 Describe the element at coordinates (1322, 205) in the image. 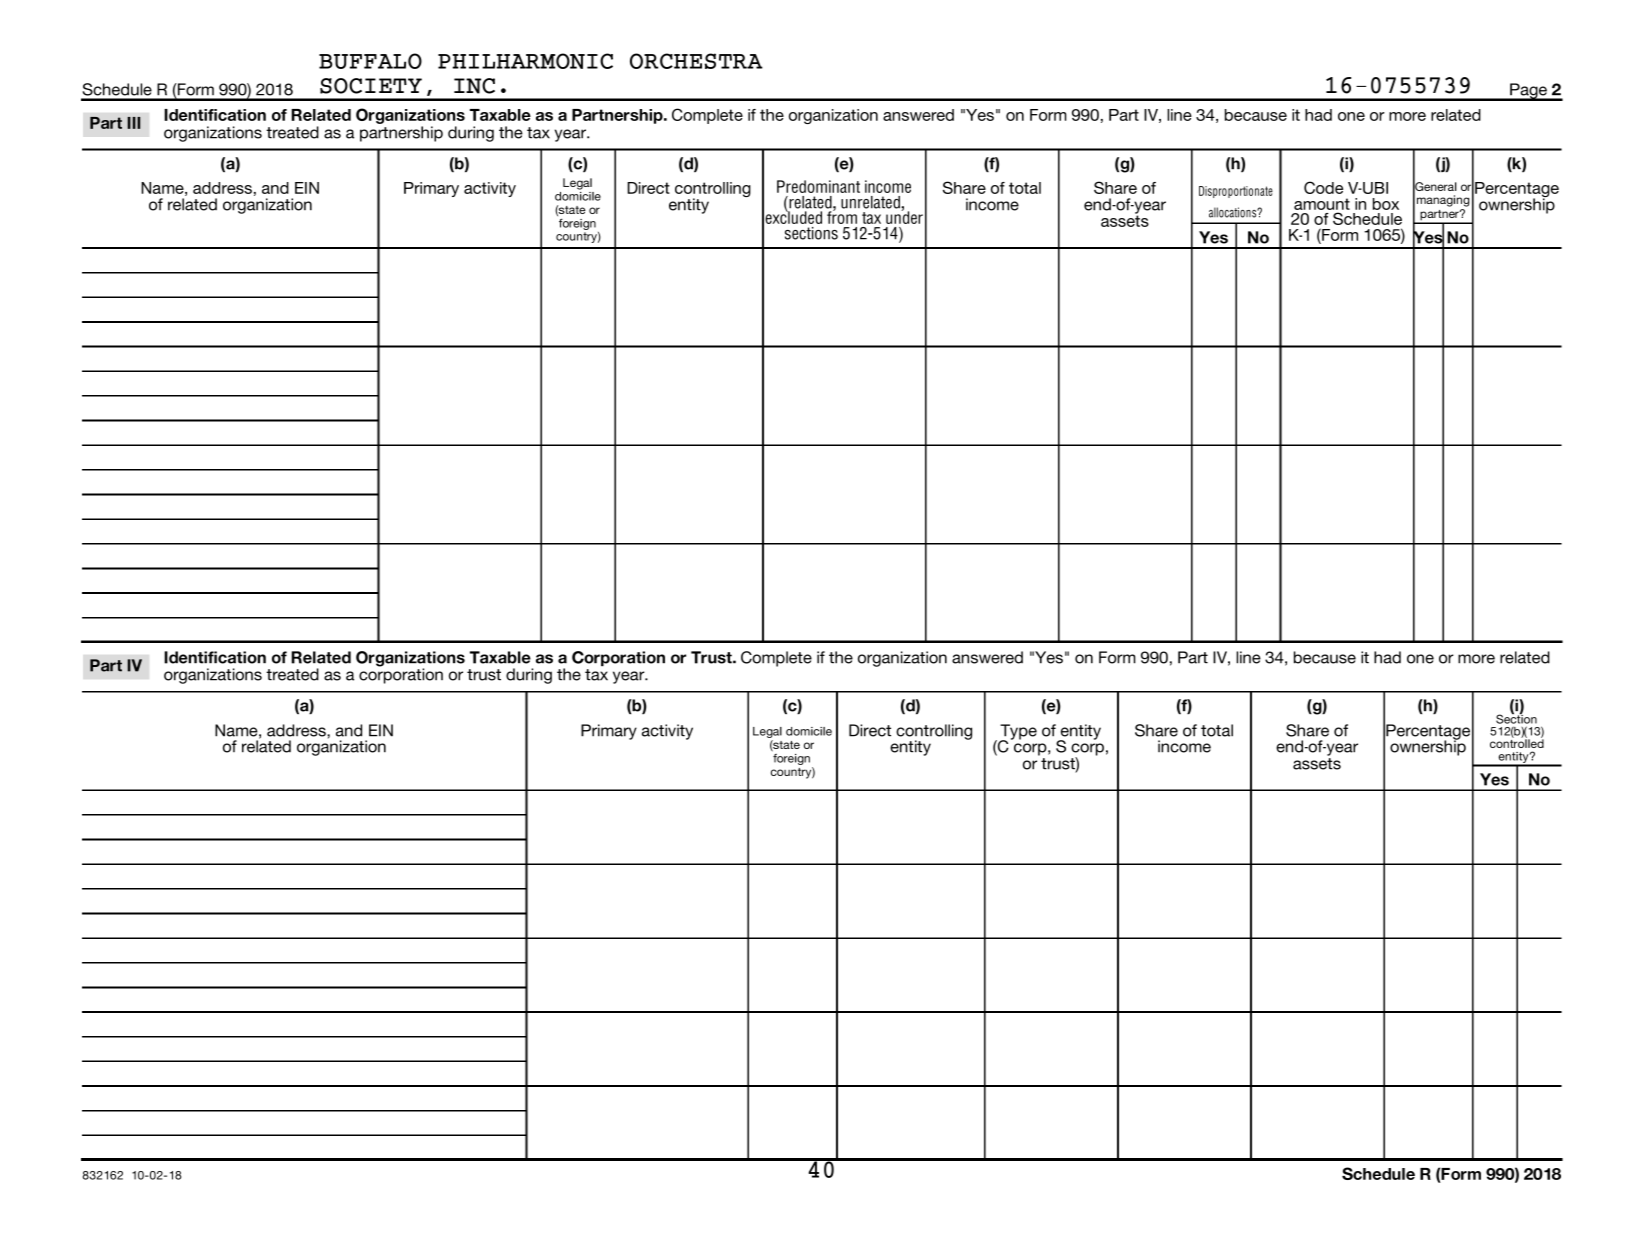

I see `amount` at that location.
